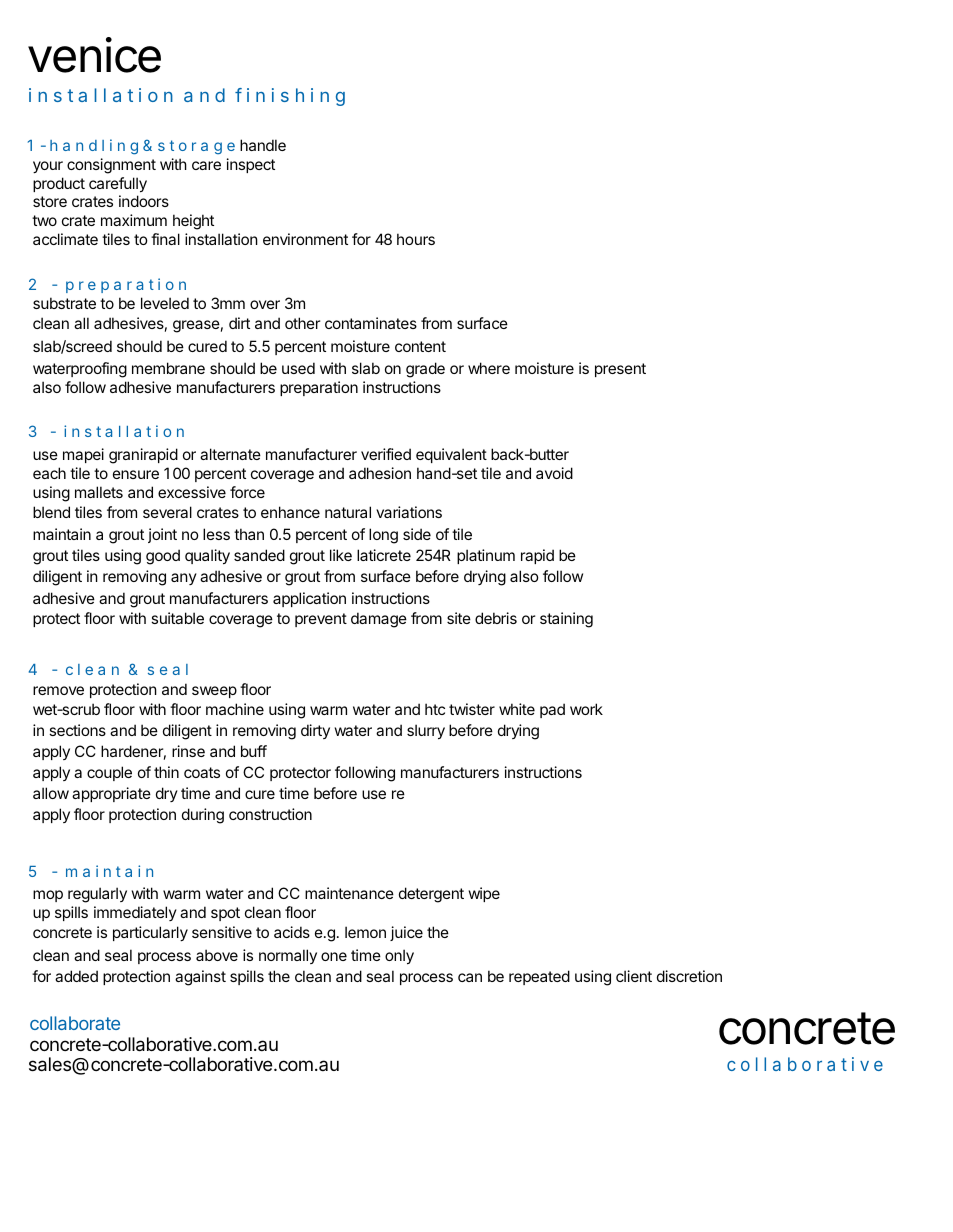 The height and width of the image is (1232, 953). What do you see at coordinates (251, 165) in the image?
I see `inspect` at bounding box center [251, 165].
